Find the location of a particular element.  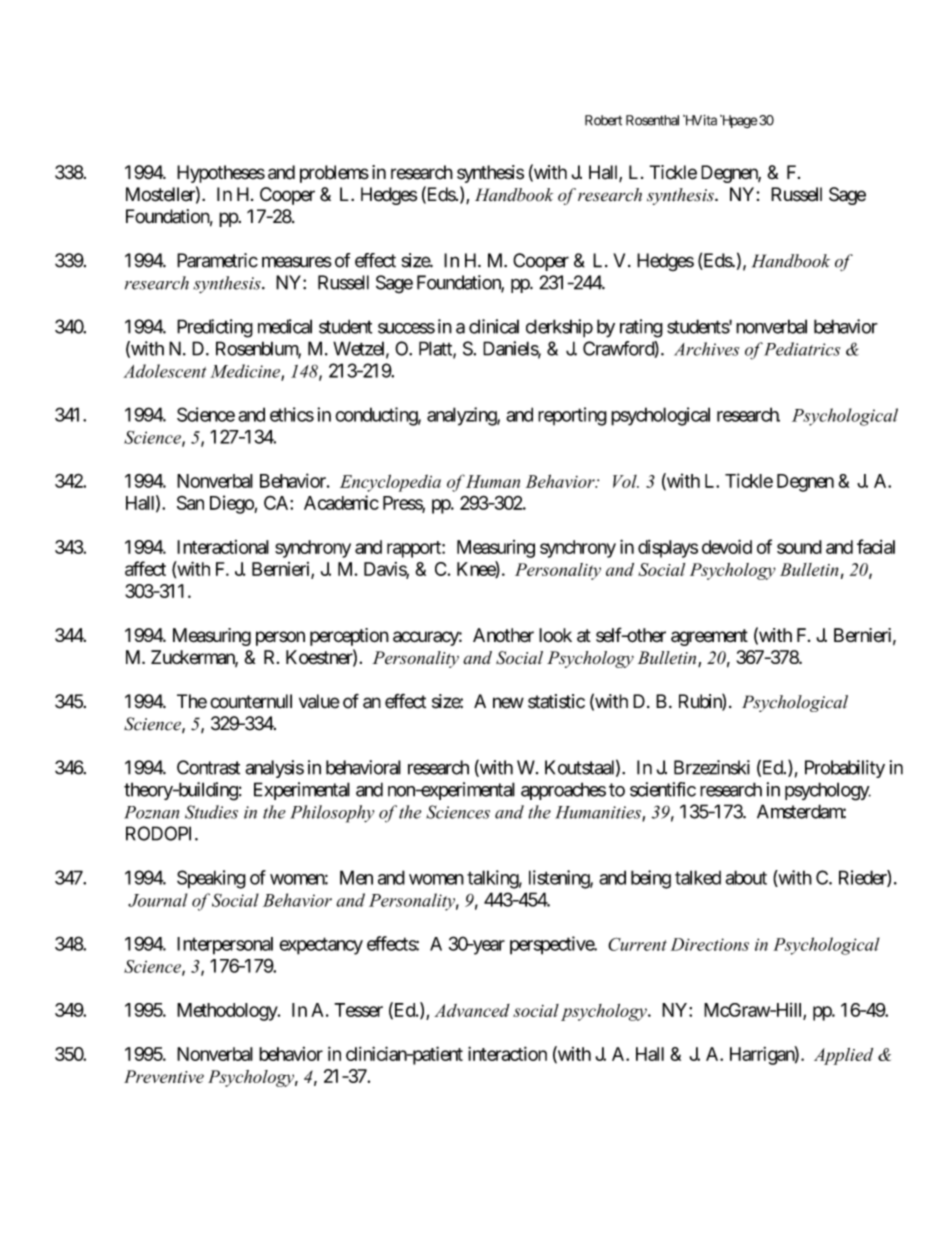

Advanced is located at coordinates (472, 1010).
